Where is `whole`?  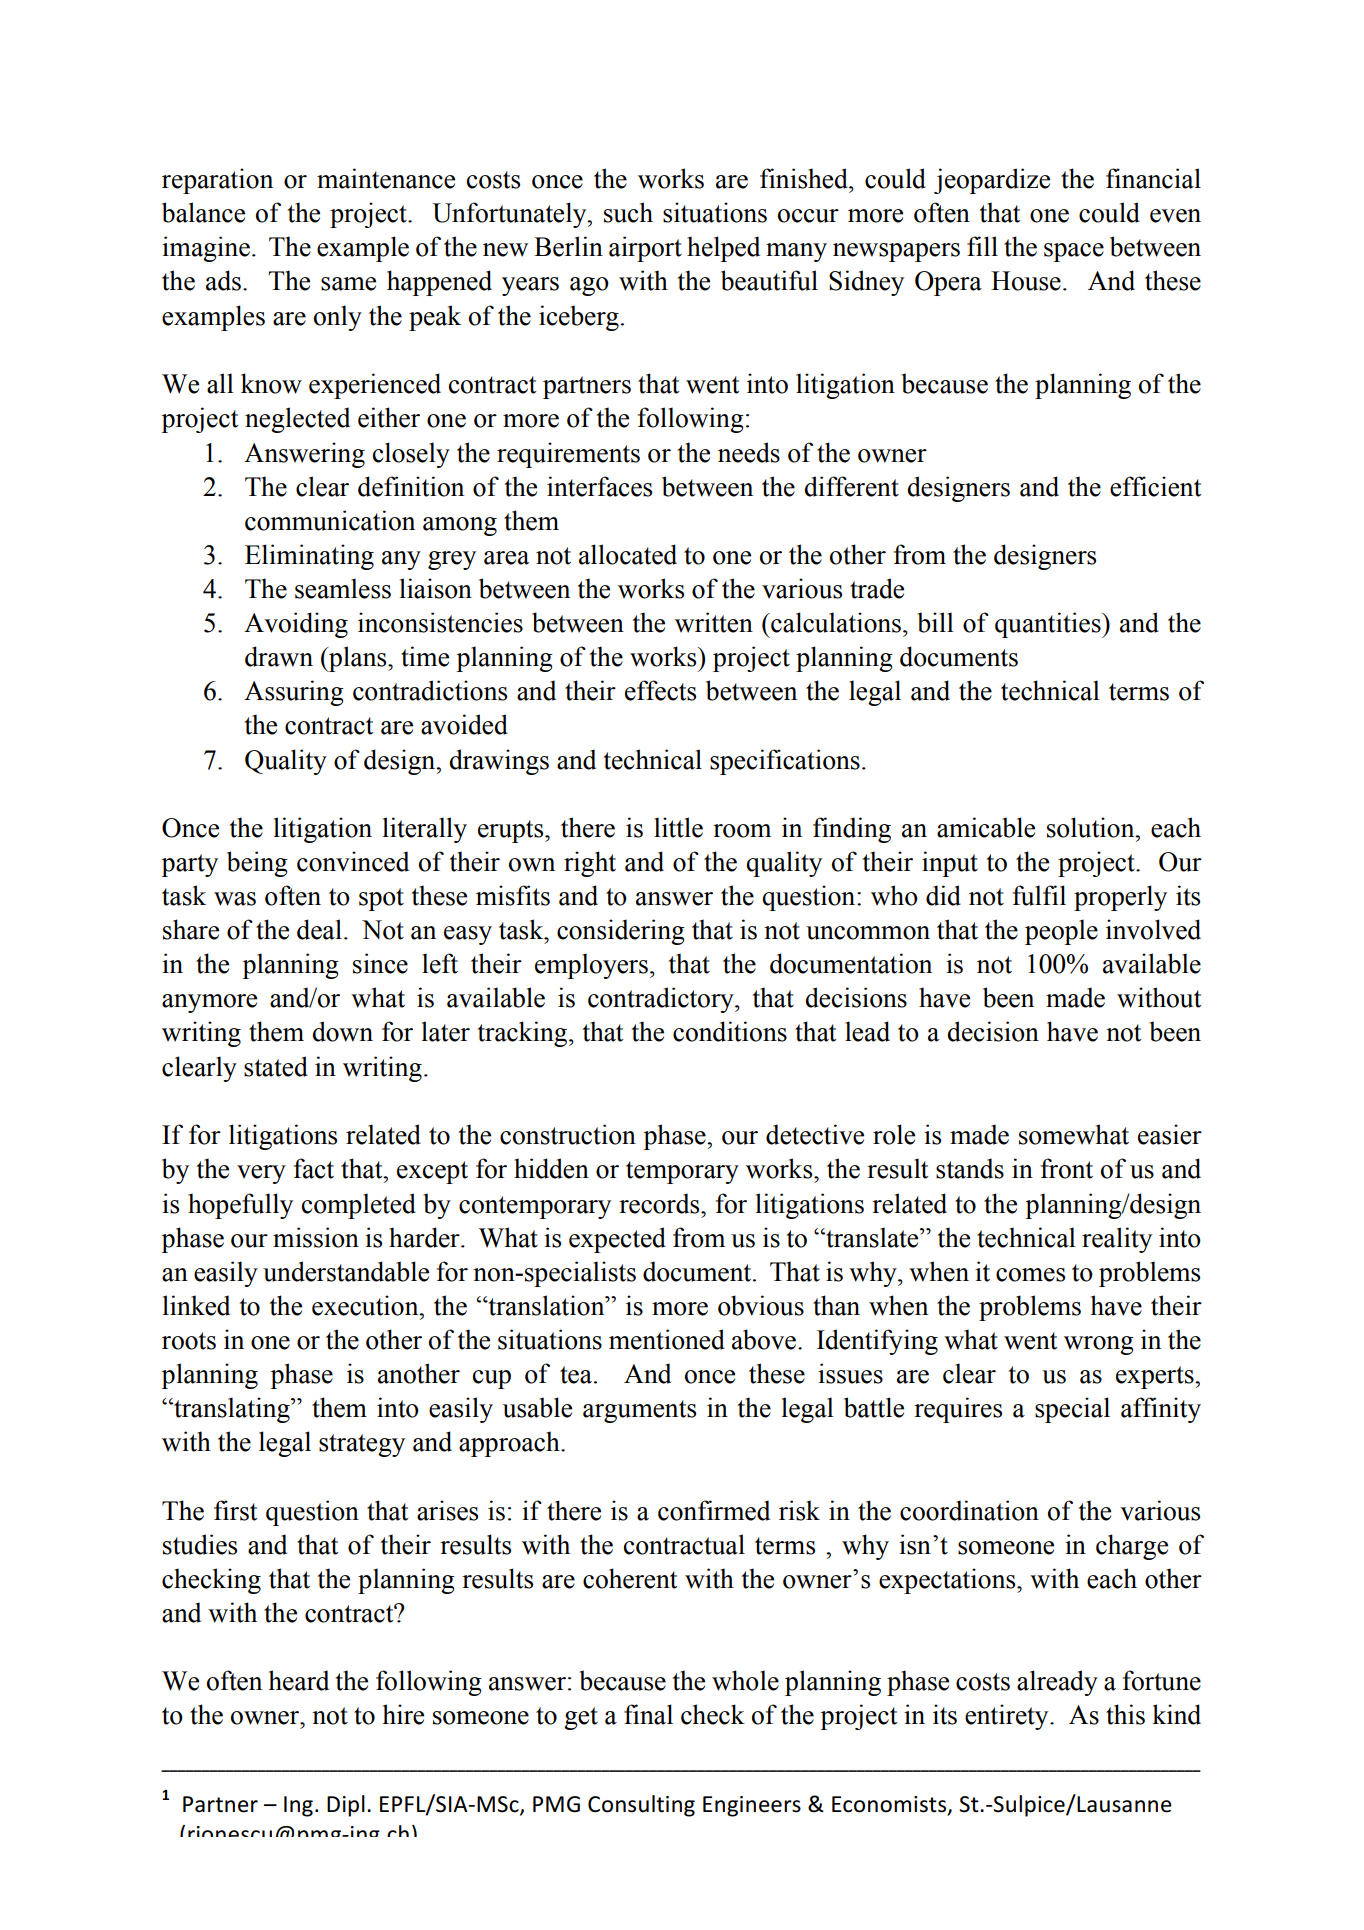 whole is located at coordinates (745, 1680).
